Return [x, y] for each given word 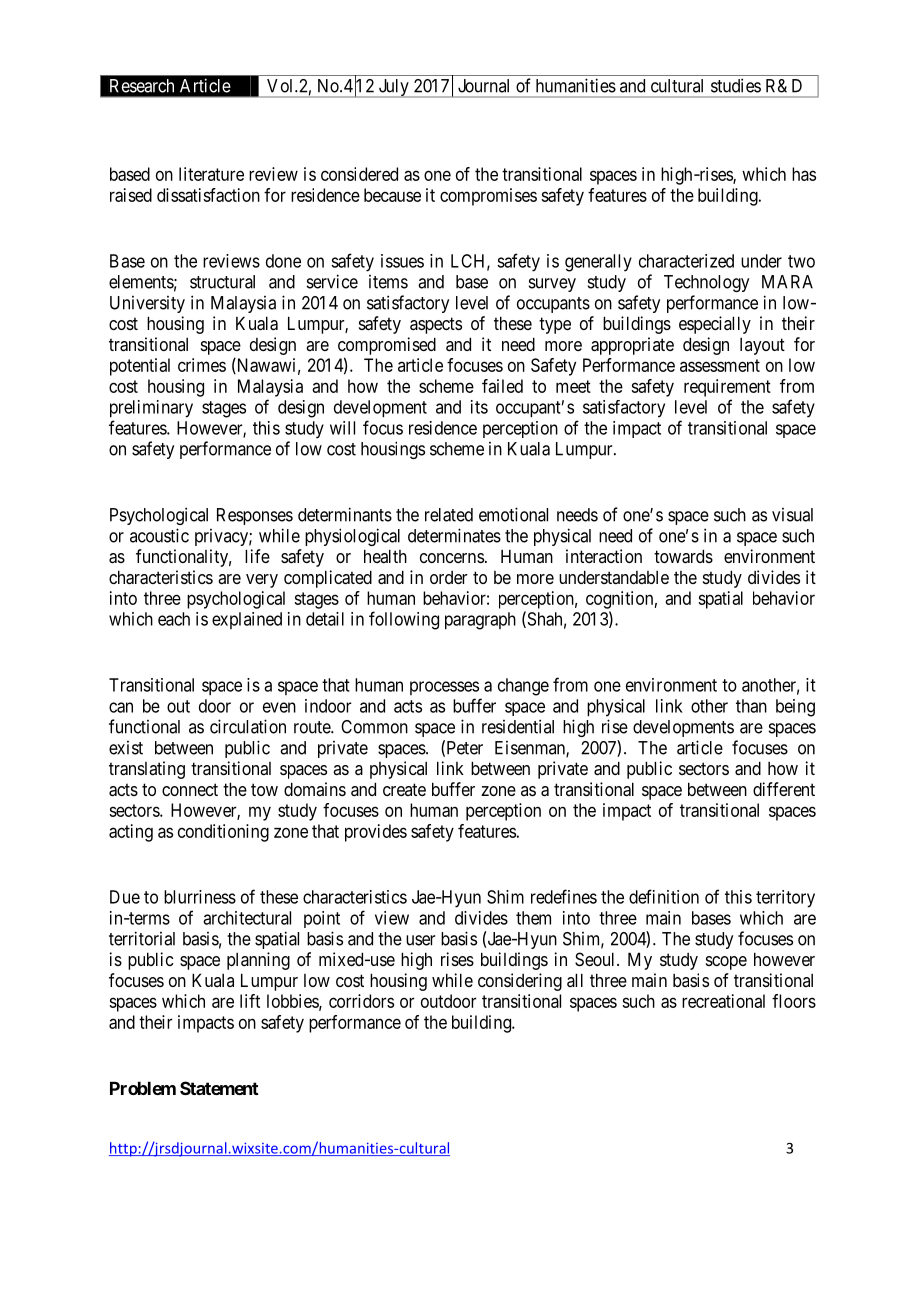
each [174, 619]
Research [142, 86]
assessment [720, 365]
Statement [219, 1088]
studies [736, 86]
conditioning [223, 833]
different [784, 789]
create [404, 789]
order [449, 577]
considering [520, 982]
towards [683, 556]
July [393, 88]
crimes [202, 365]
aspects [436, 325]
